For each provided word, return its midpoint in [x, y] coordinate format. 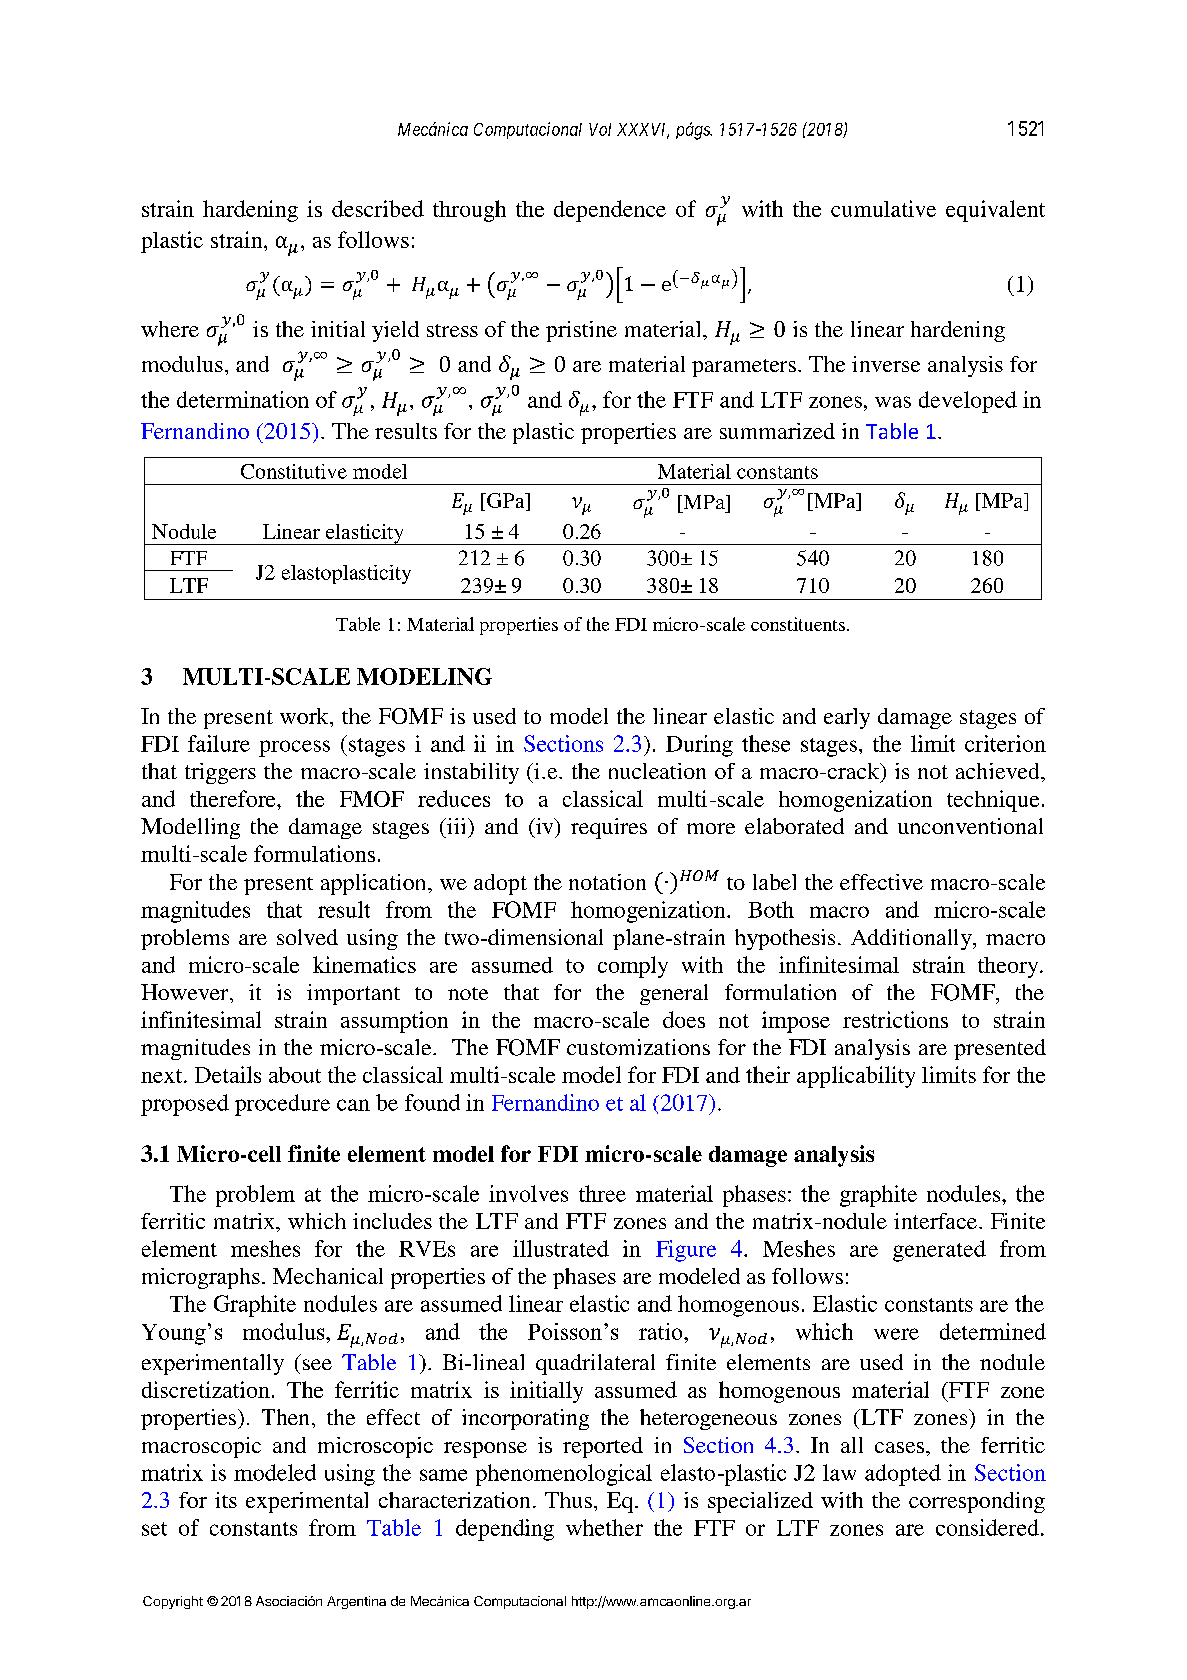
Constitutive [294, 471]
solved [307, 937]
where [170, 329]
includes [392, 1221]
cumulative [883, 208]
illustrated [561, 1248]
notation [607, 882]
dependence [610, 211]
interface [935, 1221]
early [847, 718]
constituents [798, 624]
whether [604, 1527]
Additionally [912, 939]
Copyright [173, 1602]
